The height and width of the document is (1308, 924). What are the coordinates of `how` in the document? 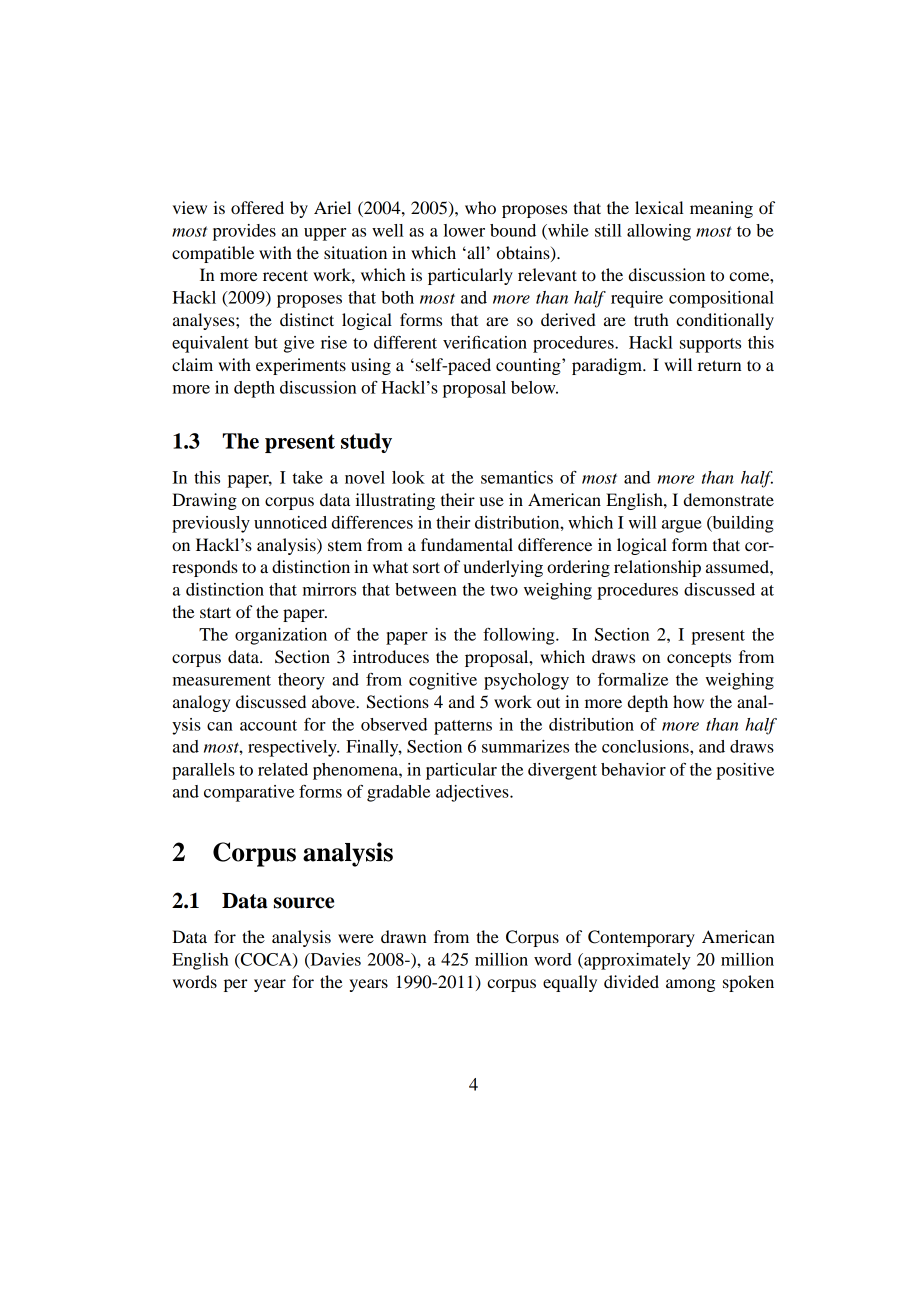 It's located at (688, 701).
